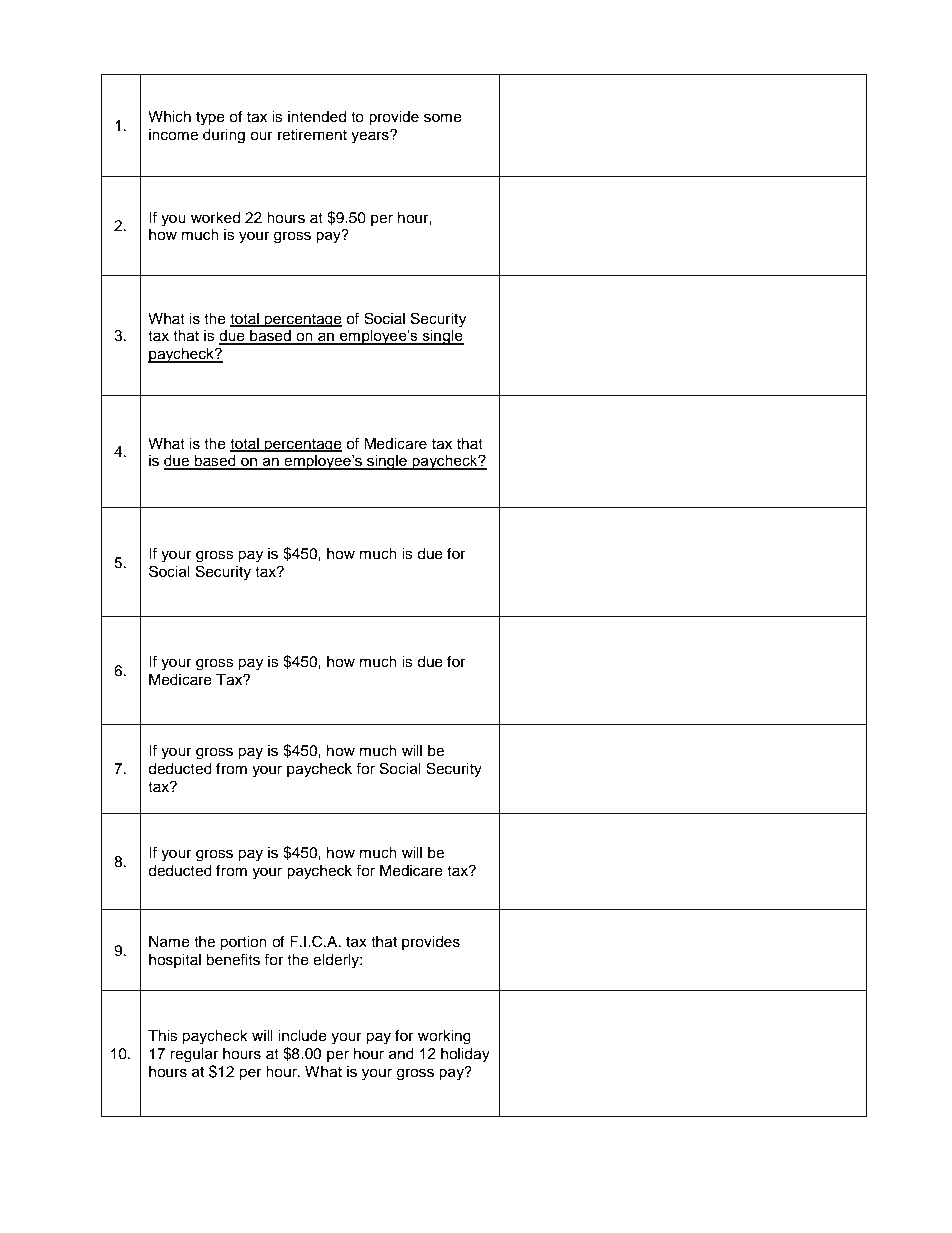  Describe the element at coordinates (210, 119) in the screenshot. I see `type` at that location.
